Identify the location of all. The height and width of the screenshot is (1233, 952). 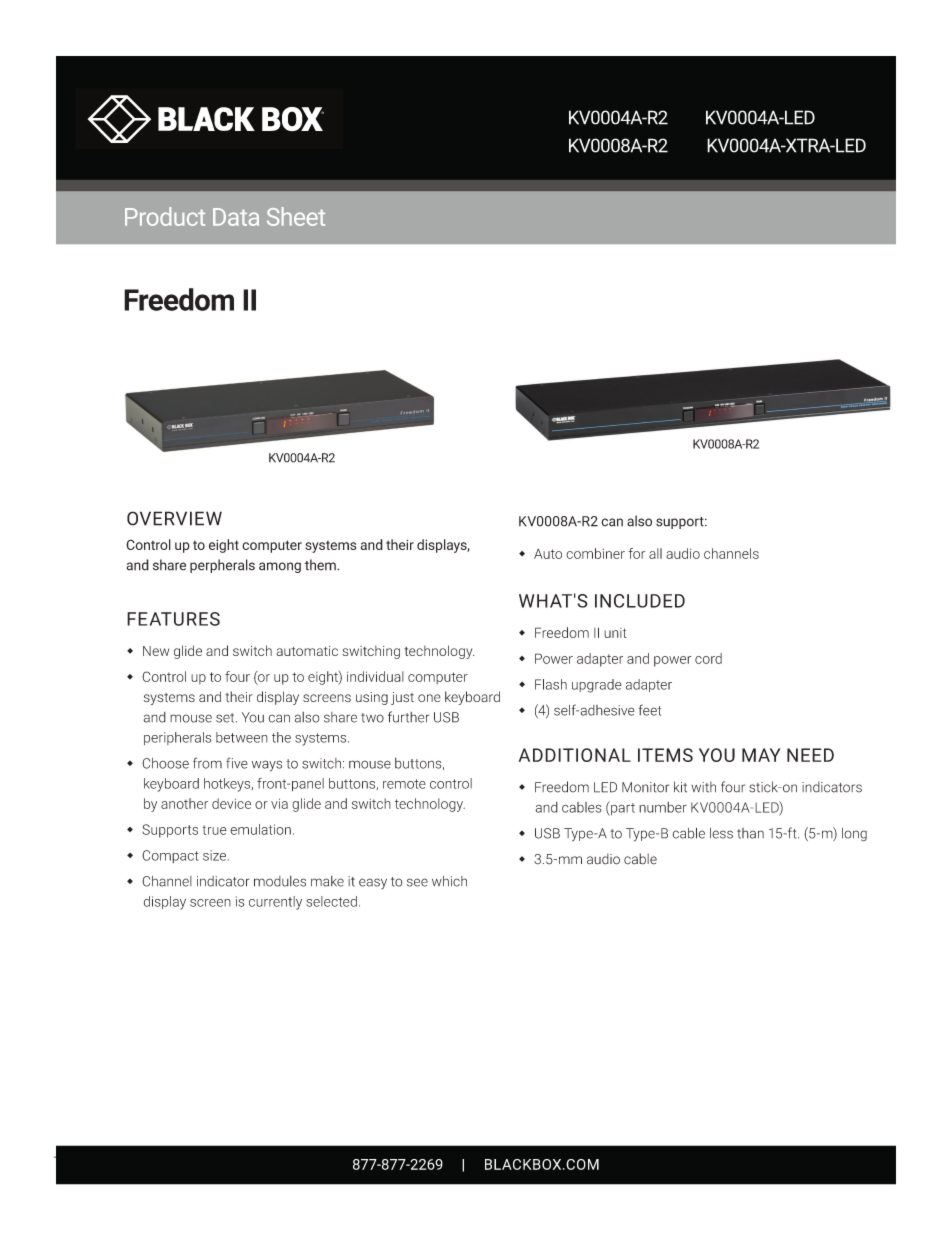
(655, 553).
